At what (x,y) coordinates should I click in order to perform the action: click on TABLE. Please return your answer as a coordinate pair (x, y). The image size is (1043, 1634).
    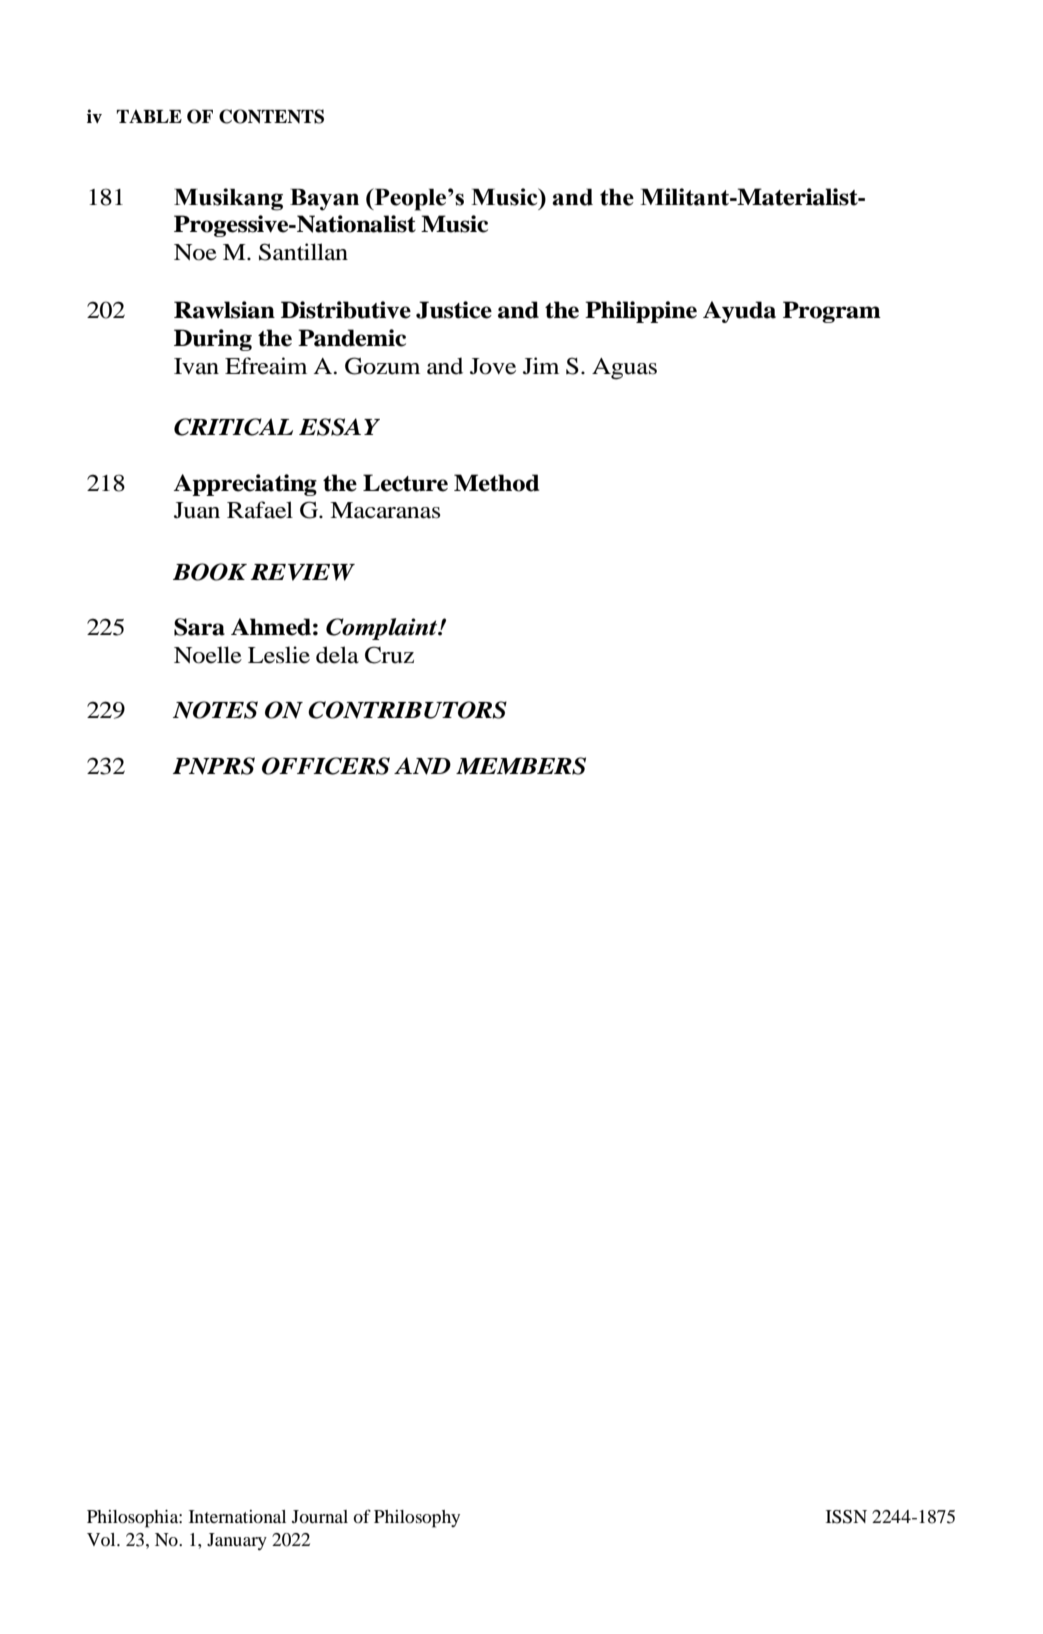
    Looking at the image, I should click on (149, 116).
